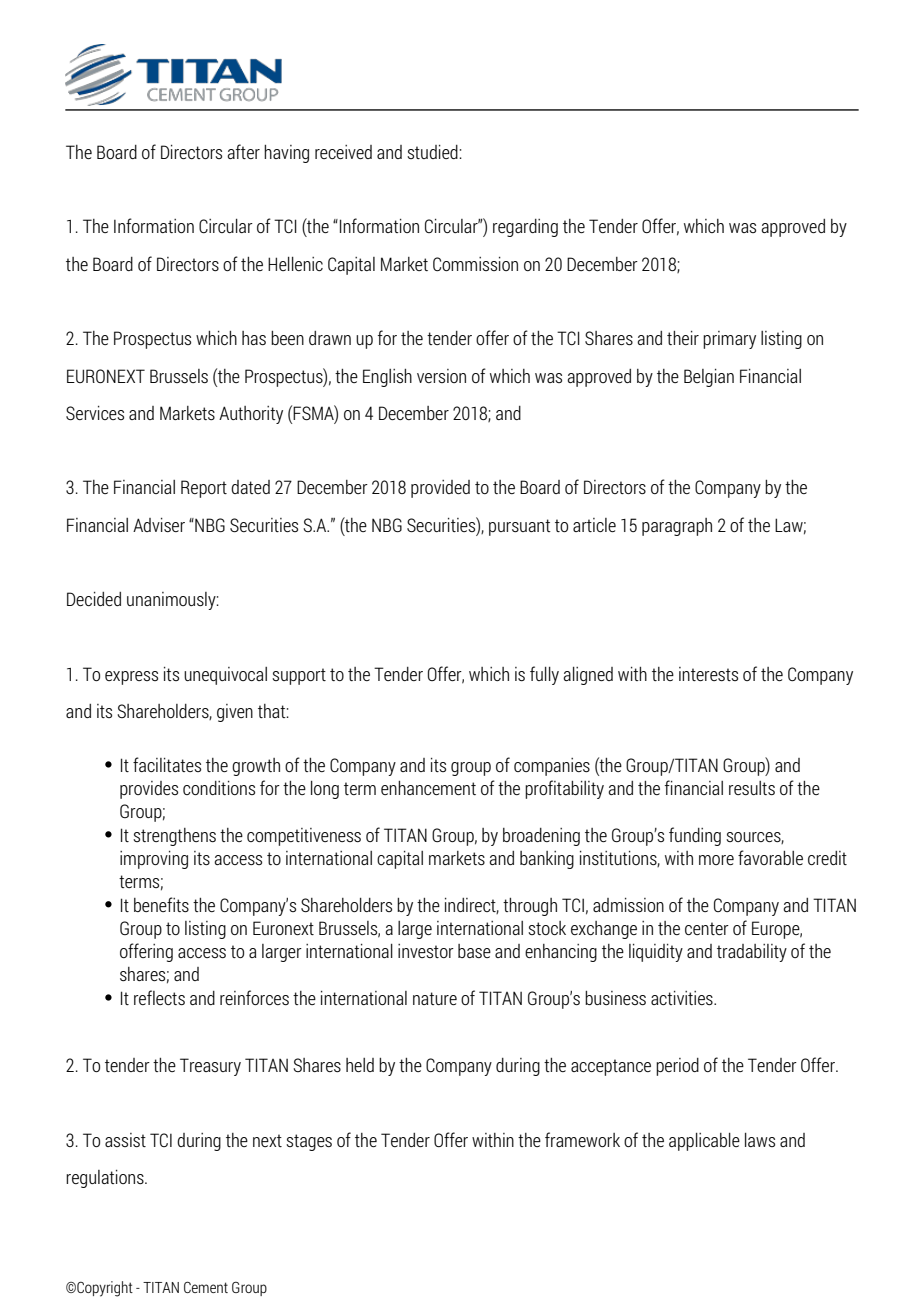  Describe the element at coordinates (544, 675) in the page. I see `fully` at that location.
